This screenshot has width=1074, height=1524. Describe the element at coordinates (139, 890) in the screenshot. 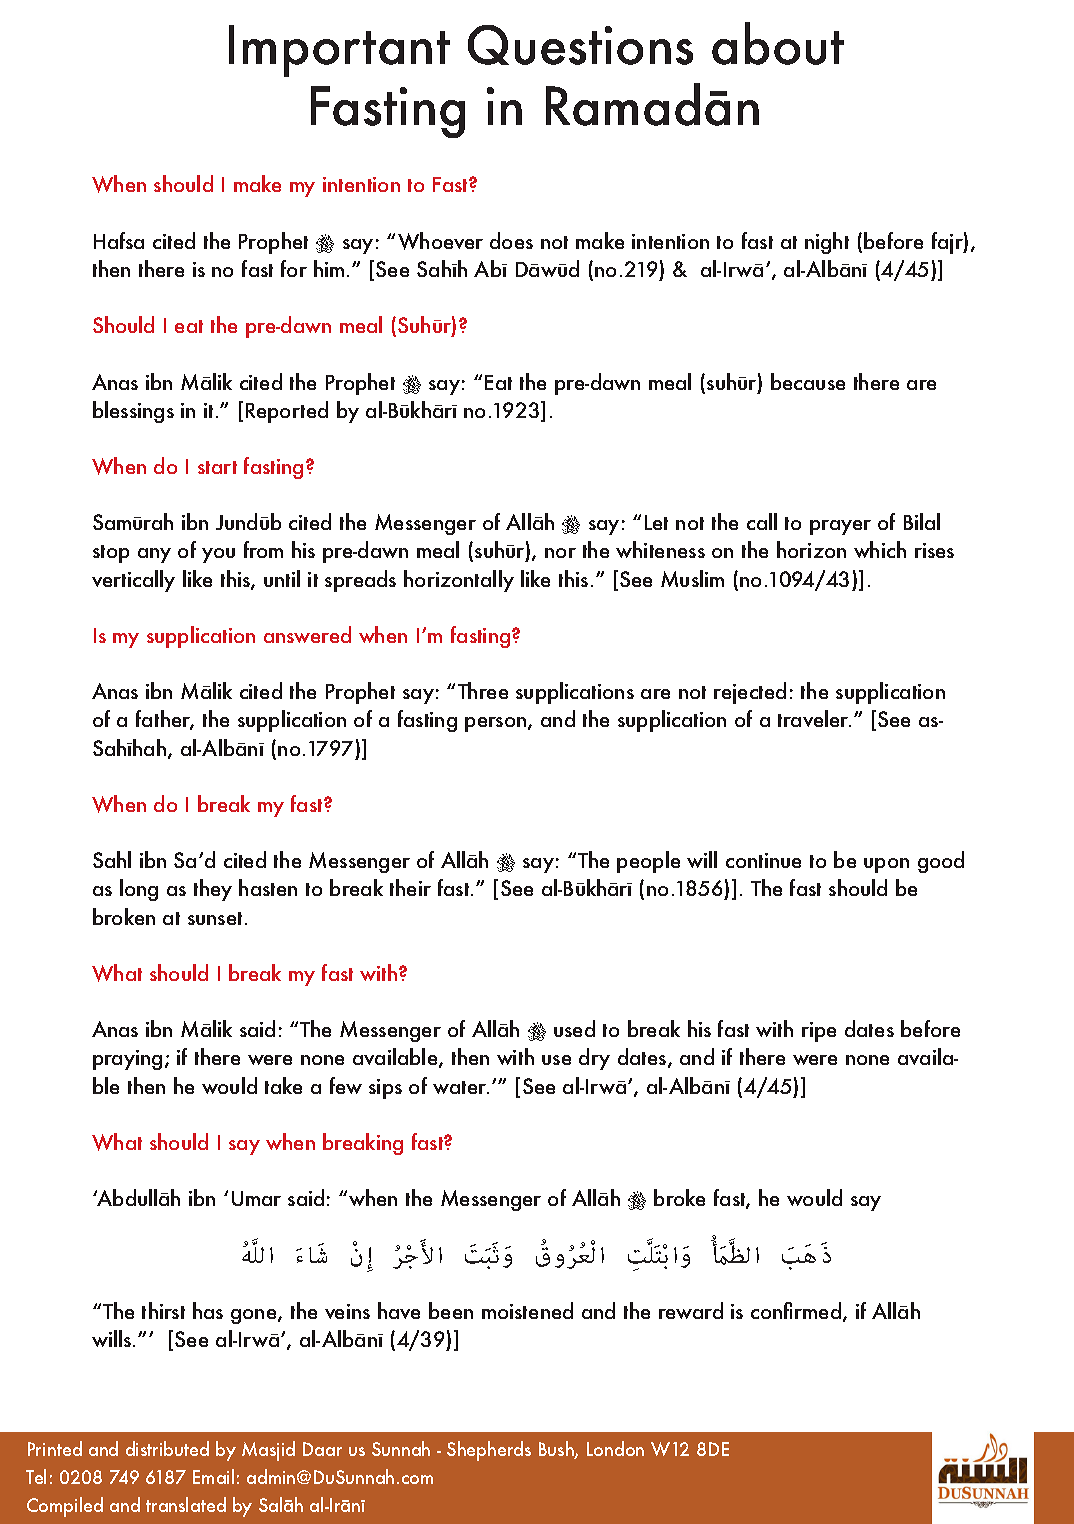

I see `long` at that location.
